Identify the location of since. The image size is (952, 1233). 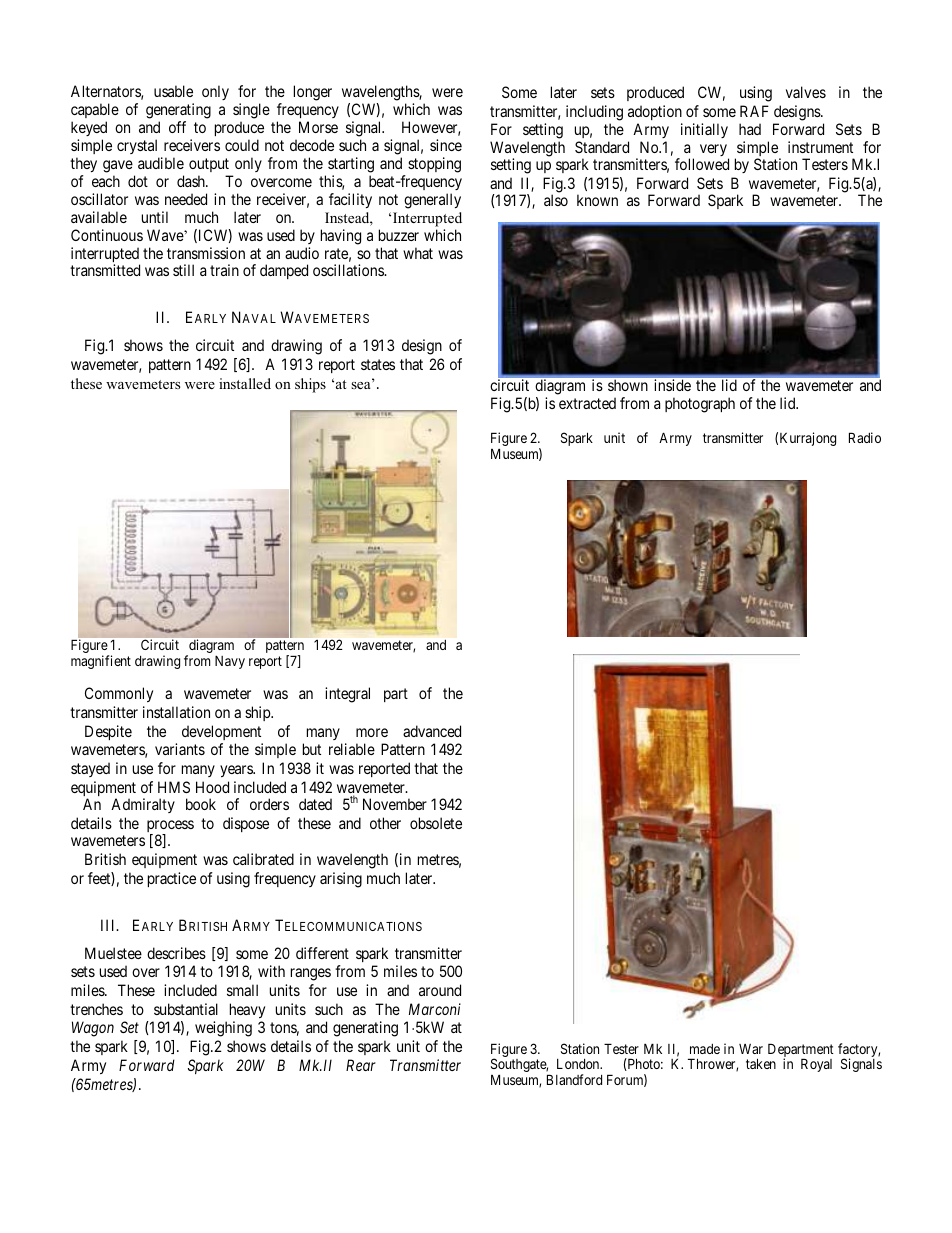
(446, 145).
